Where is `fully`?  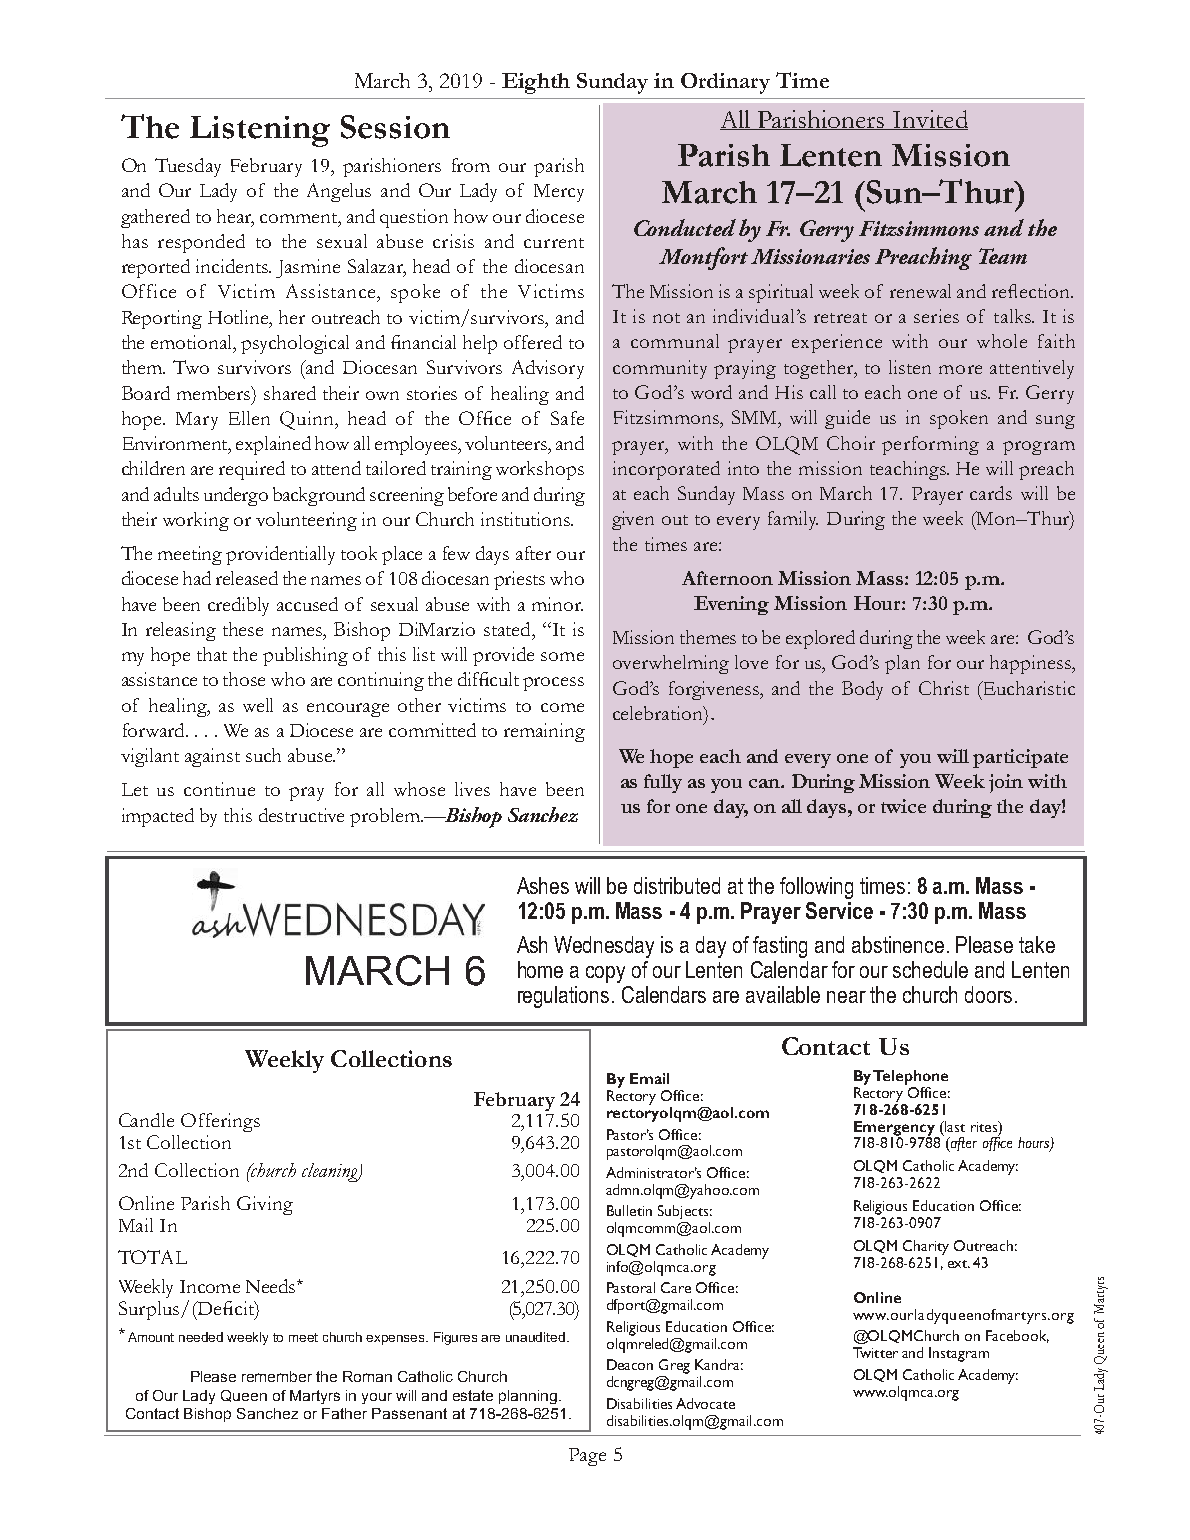
fully is located at coordinates (663, 783).
